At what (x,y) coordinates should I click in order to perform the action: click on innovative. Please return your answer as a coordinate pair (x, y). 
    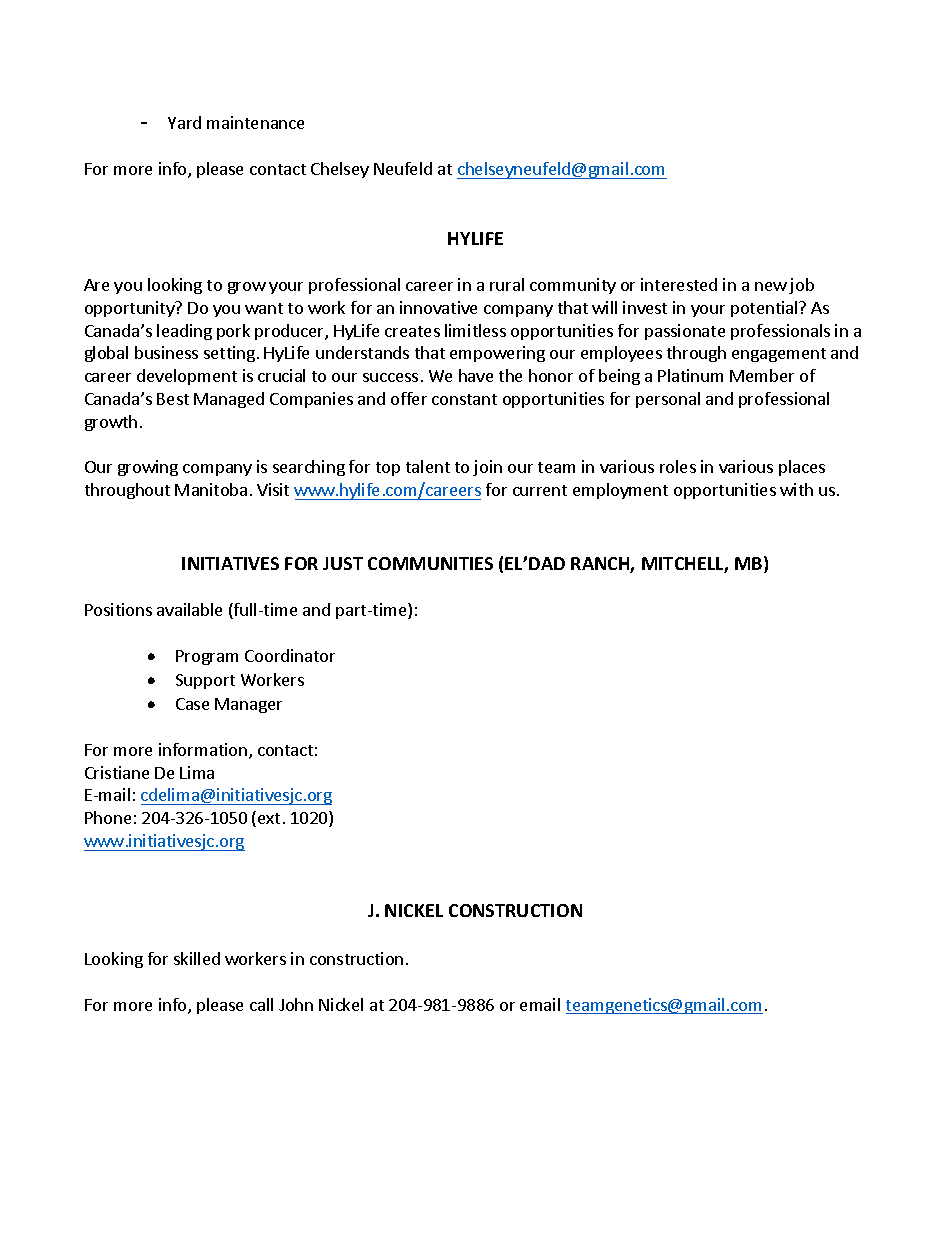
    Looking at the image, I should click on (438, 307).
